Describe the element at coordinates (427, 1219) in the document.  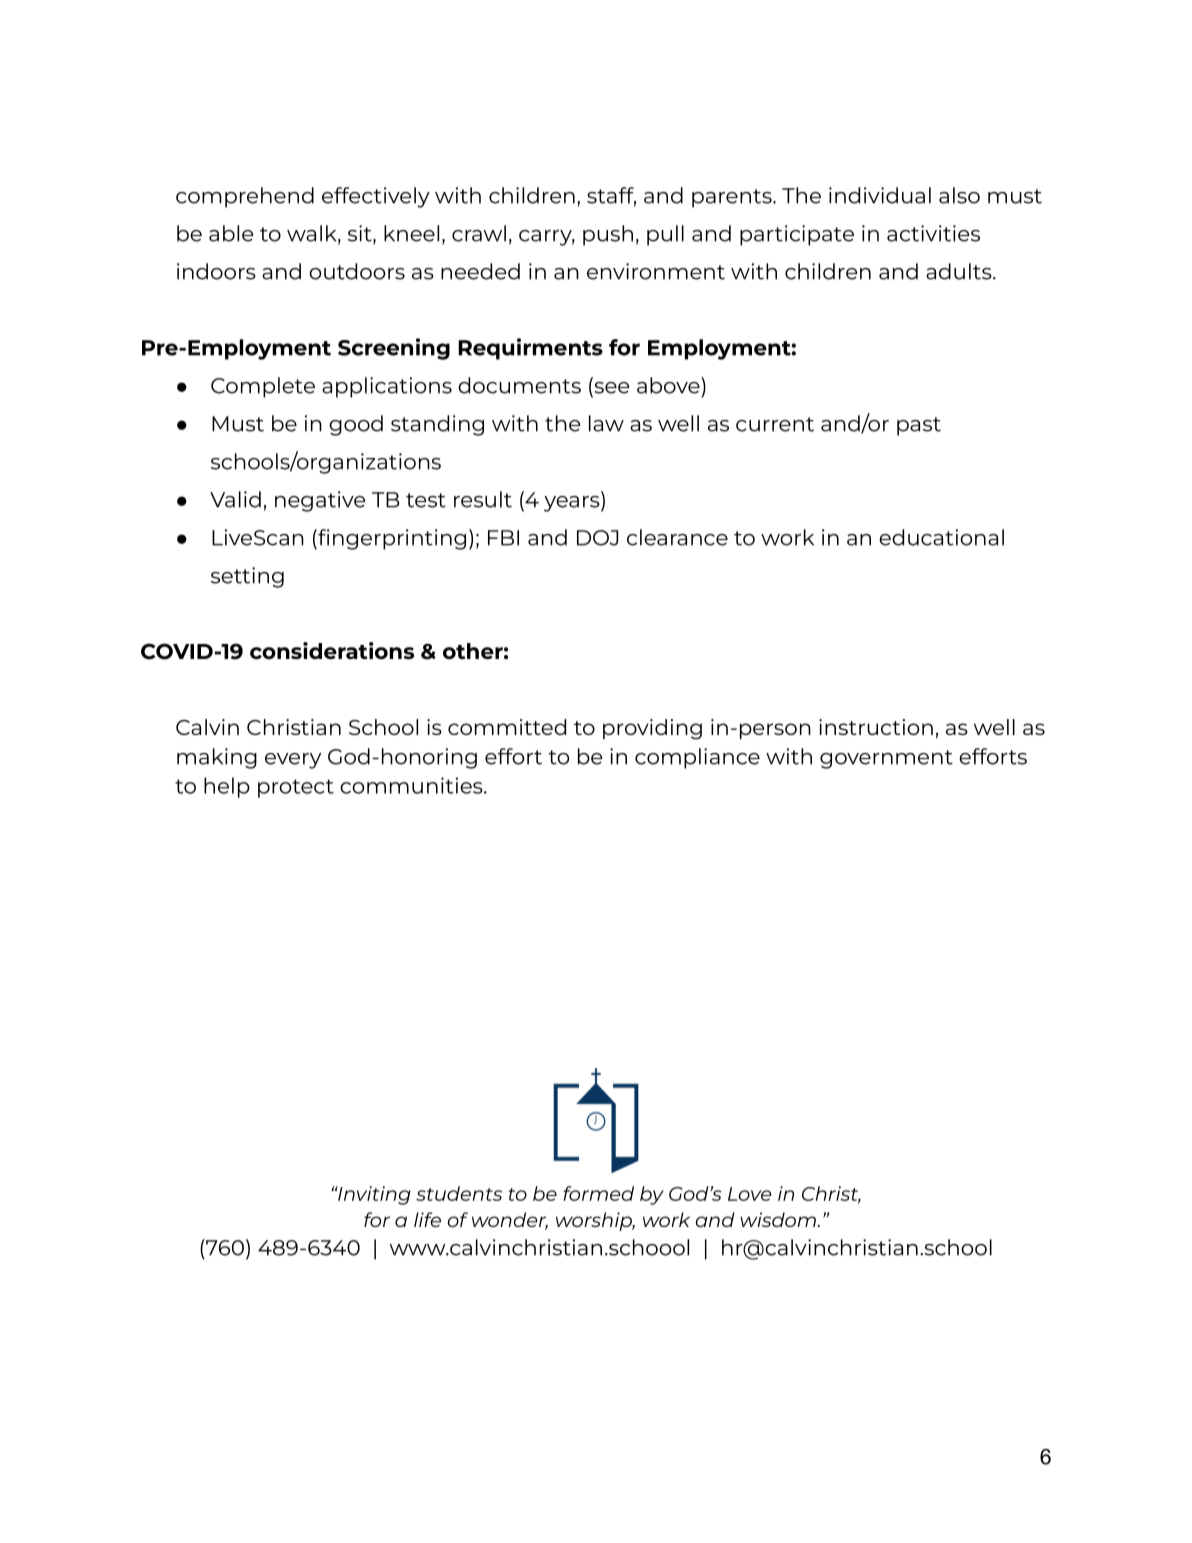
I see `life` at that location.
